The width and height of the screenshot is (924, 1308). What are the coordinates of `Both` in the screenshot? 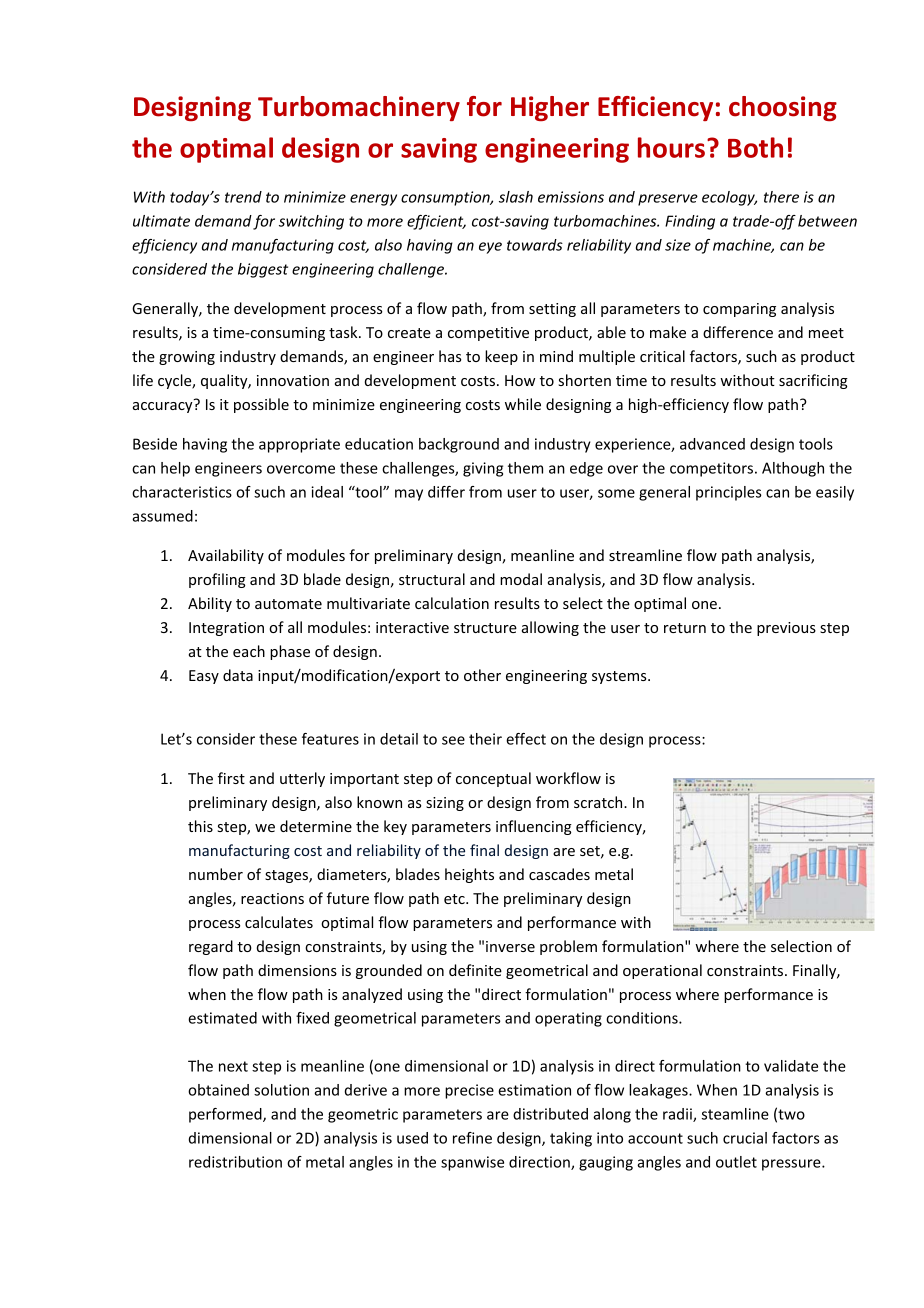 It's located at (755, 147).
